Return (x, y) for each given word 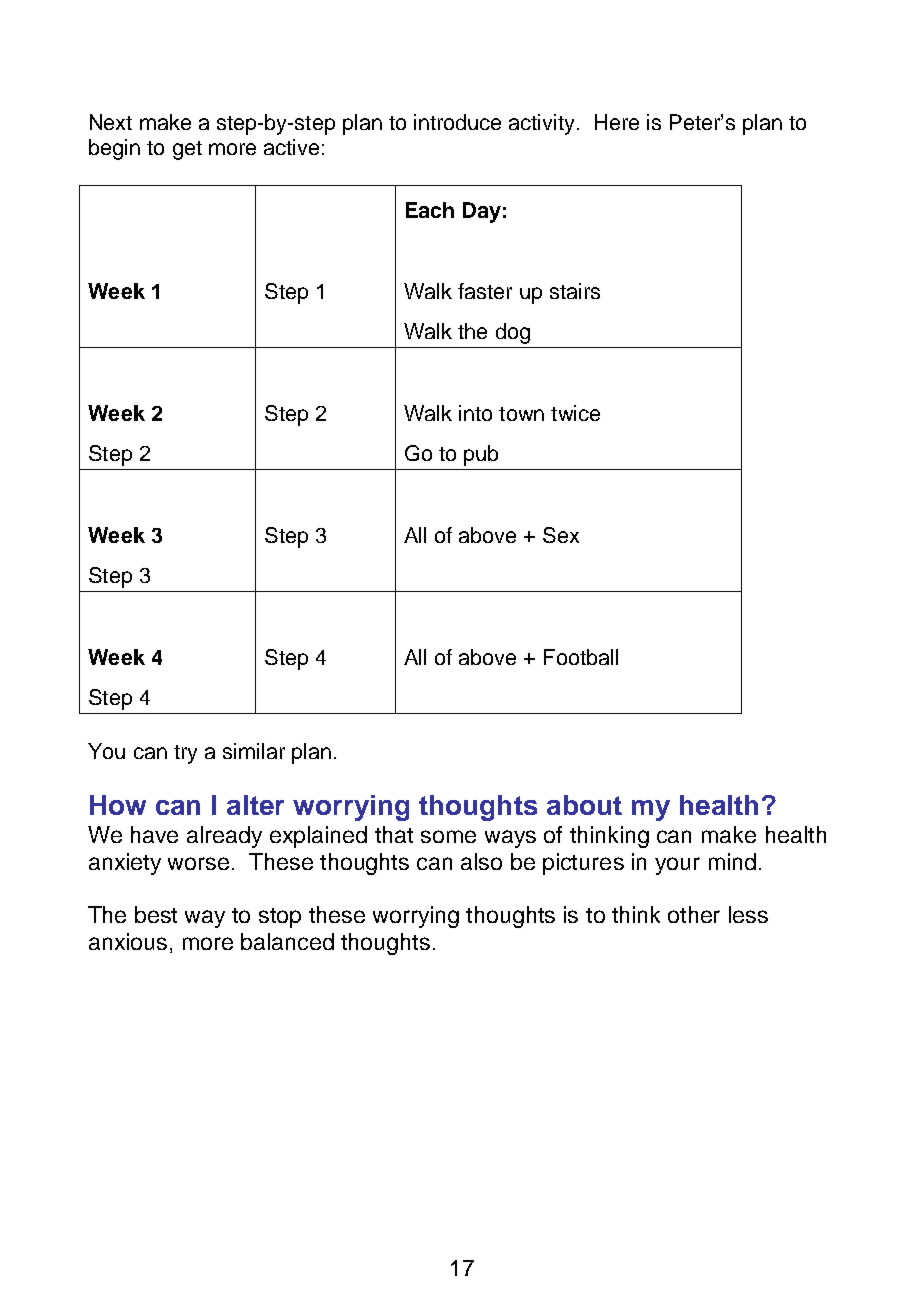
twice (575, 413)
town (521, 414)
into (475, 413)
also (481, 861)
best (156, 914)
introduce (457, 122)
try (185, 754)
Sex (561, 535)
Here (617, 122)
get (187, 150)
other (694, 914)
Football (581, 657)
